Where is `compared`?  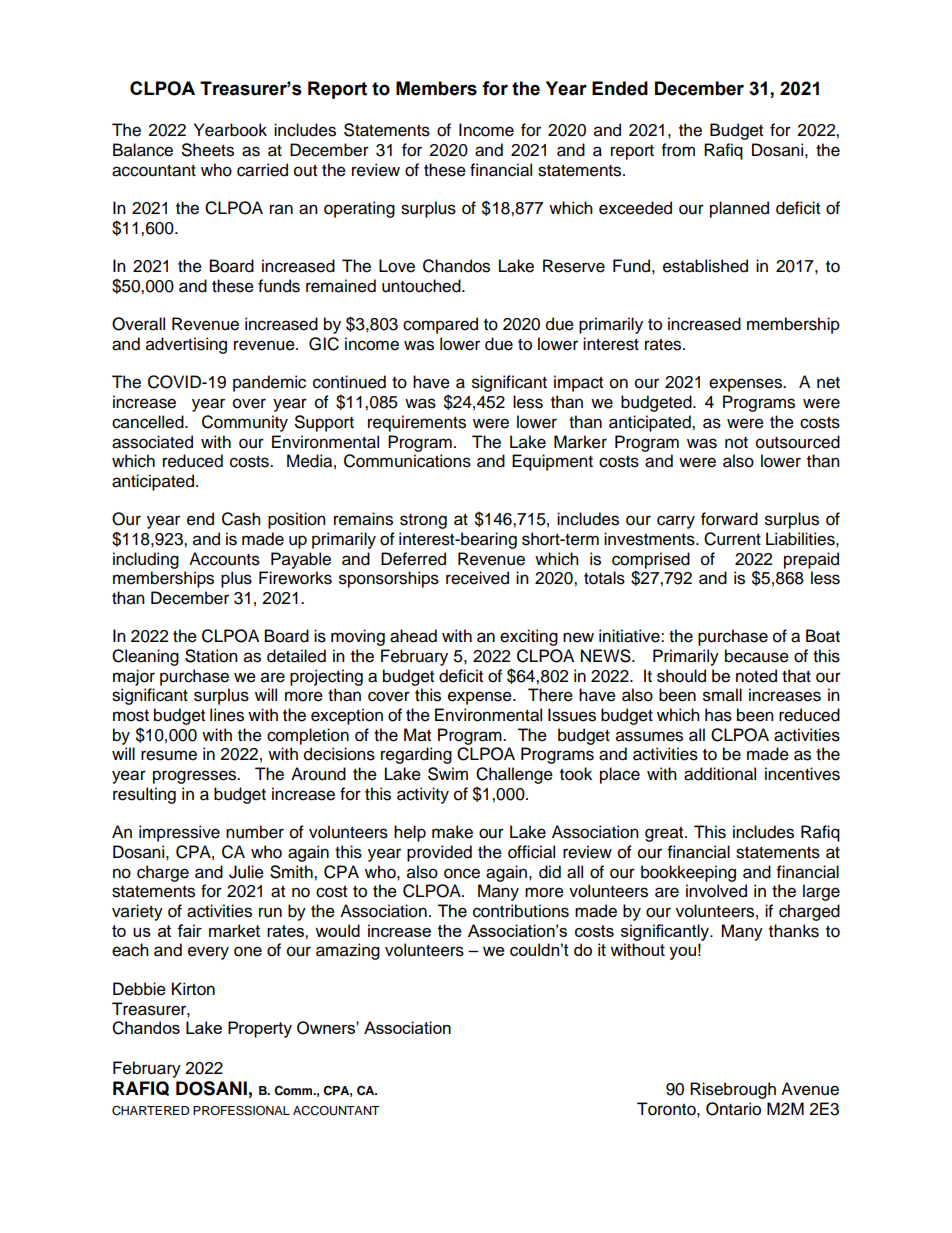 compared is located at coordinates (440, 325).
